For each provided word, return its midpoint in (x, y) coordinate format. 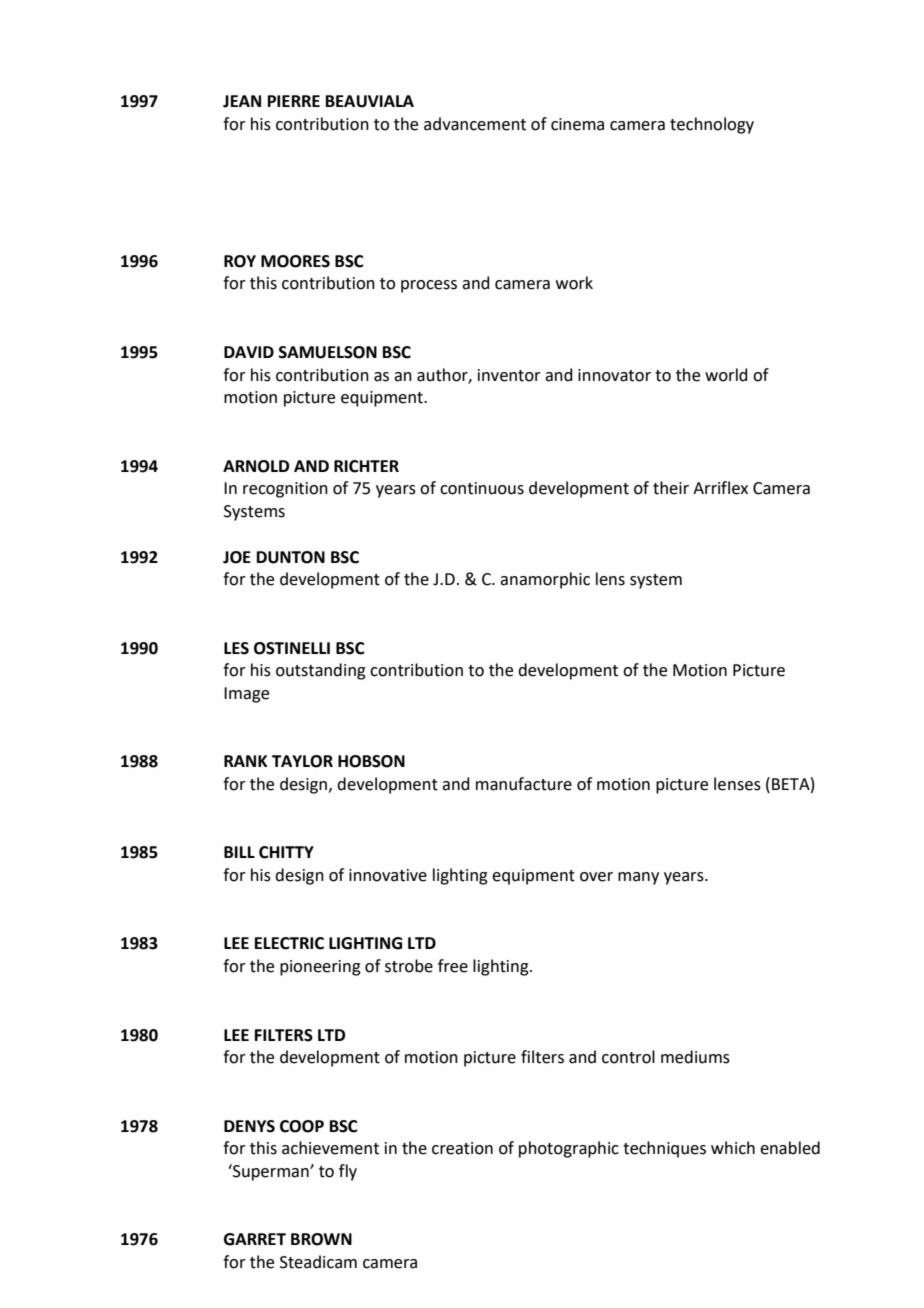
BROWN (321, 1239)
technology (712, 125)
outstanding (321, 671)
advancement (475, 124)
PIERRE (294, 101)
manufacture (524, 784)
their (671, 488)
